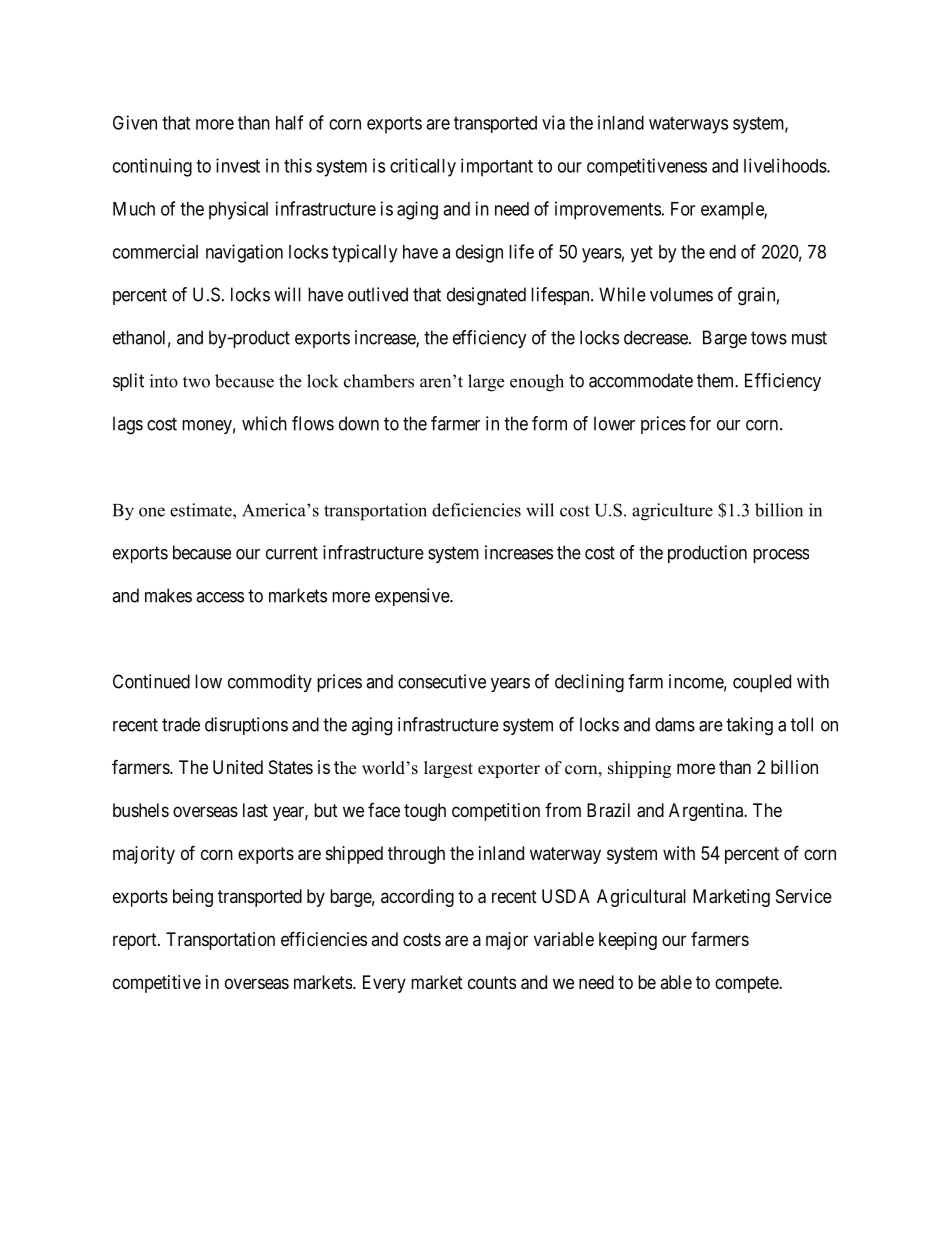 The width and height of the page is (952, 1233). What do you see at coordinates (785, 165) in the page?
I see `livelihoods` at bounding box center [785, 165].
